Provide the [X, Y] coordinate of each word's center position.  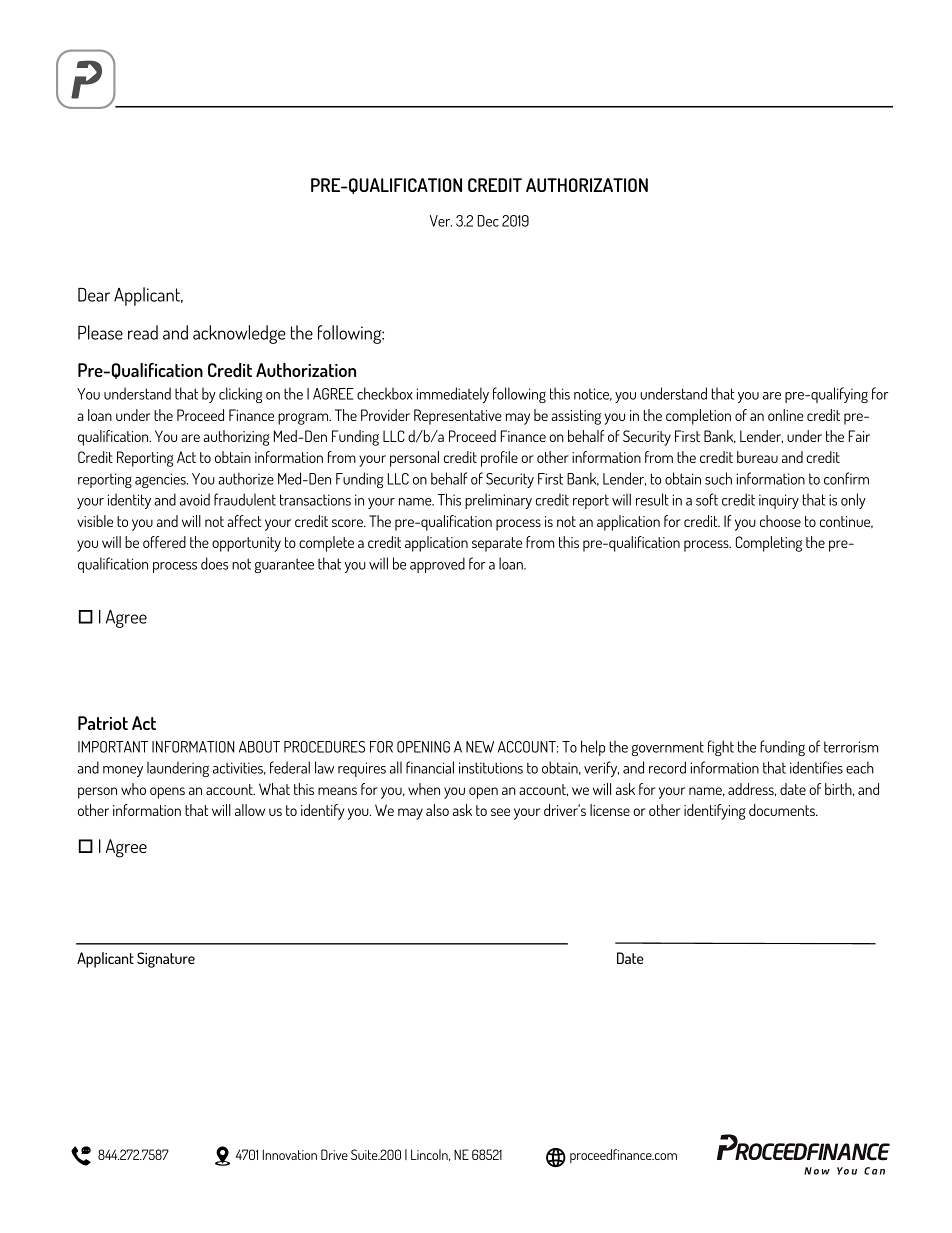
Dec [488, 221]
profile [499, 459]
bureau [757, 457]
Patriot [103, 723]
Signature [166, 960]
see [500, 812]
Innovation [290, 1154]
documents [783, 810]
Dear [94, 295]
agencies [161, 480]
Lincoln [430, 1155]
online [786, 415]
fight [721, 748]
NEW [480, 747]
